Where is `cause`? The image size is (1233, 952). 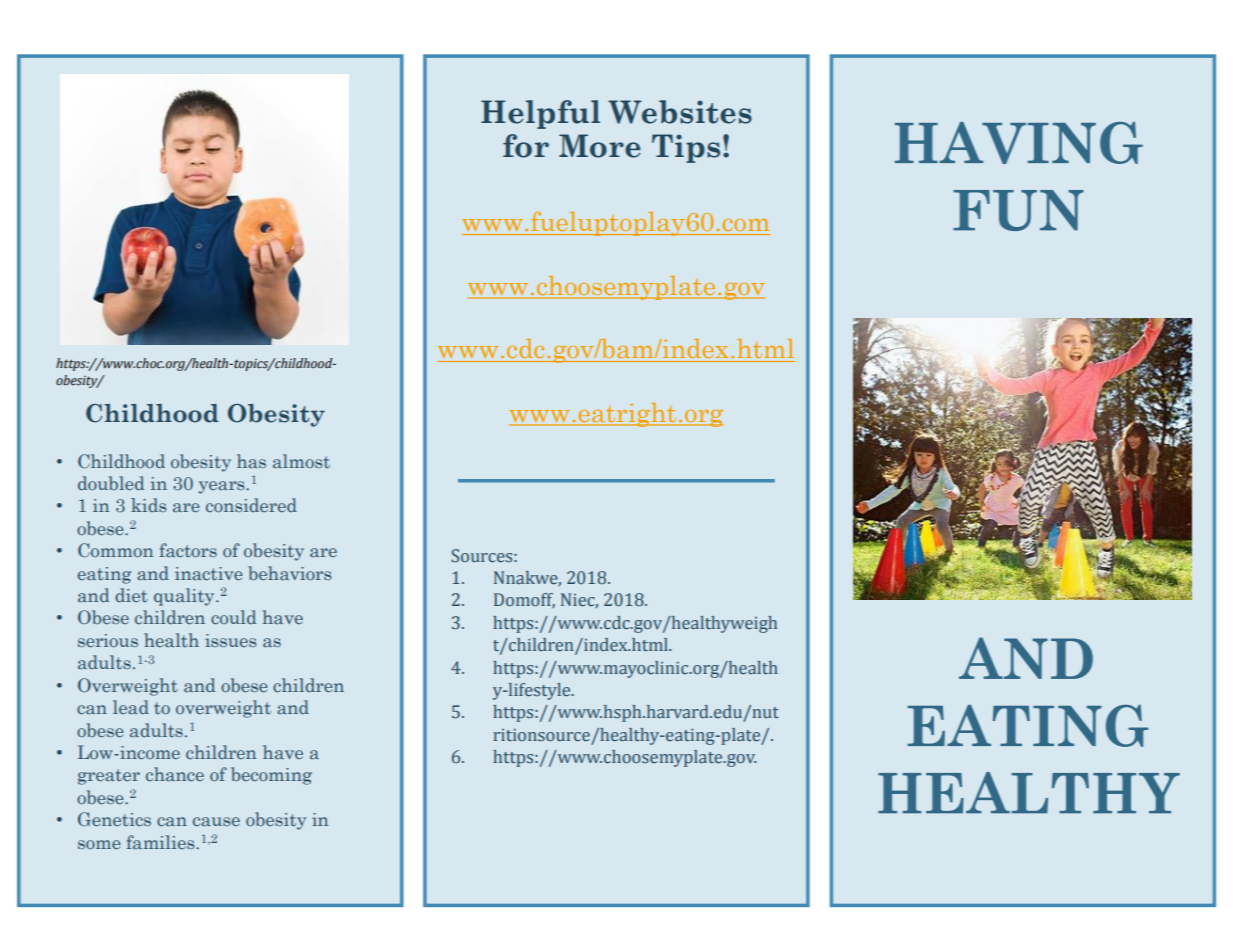
cause is located at coordinates (216, 822).
